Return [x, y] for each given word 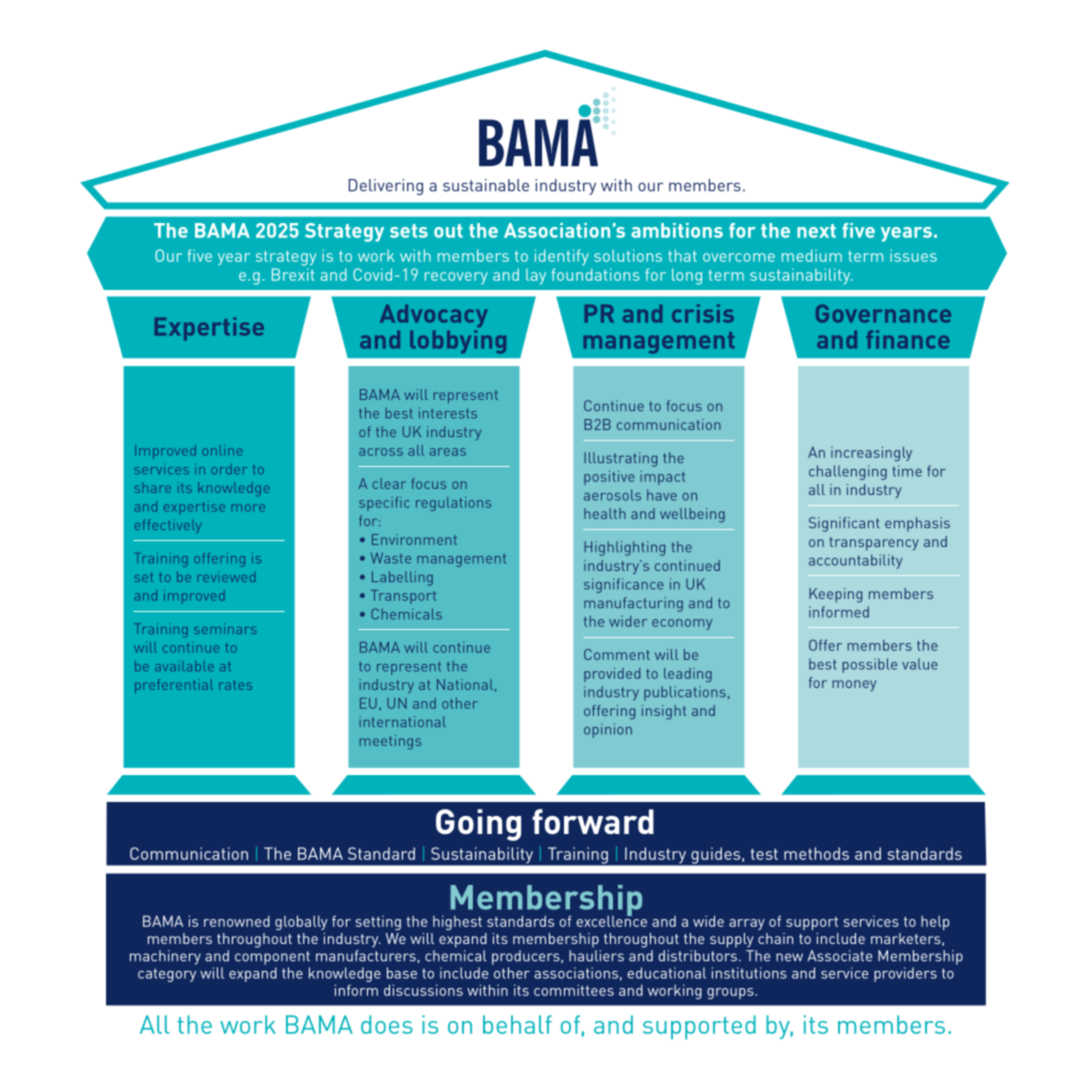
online [222, 450]
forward [593, 821]
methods [816, 853]
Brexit [293, 274]
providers [905, 974]
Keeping [835, 595]
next [816, 231]
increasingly [871, 454]
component [272, 958]
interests [448, 413]
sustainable [486, 185]
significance [624, 585]
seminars [225, 628]
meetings [390, 742]
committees [574, 990]
